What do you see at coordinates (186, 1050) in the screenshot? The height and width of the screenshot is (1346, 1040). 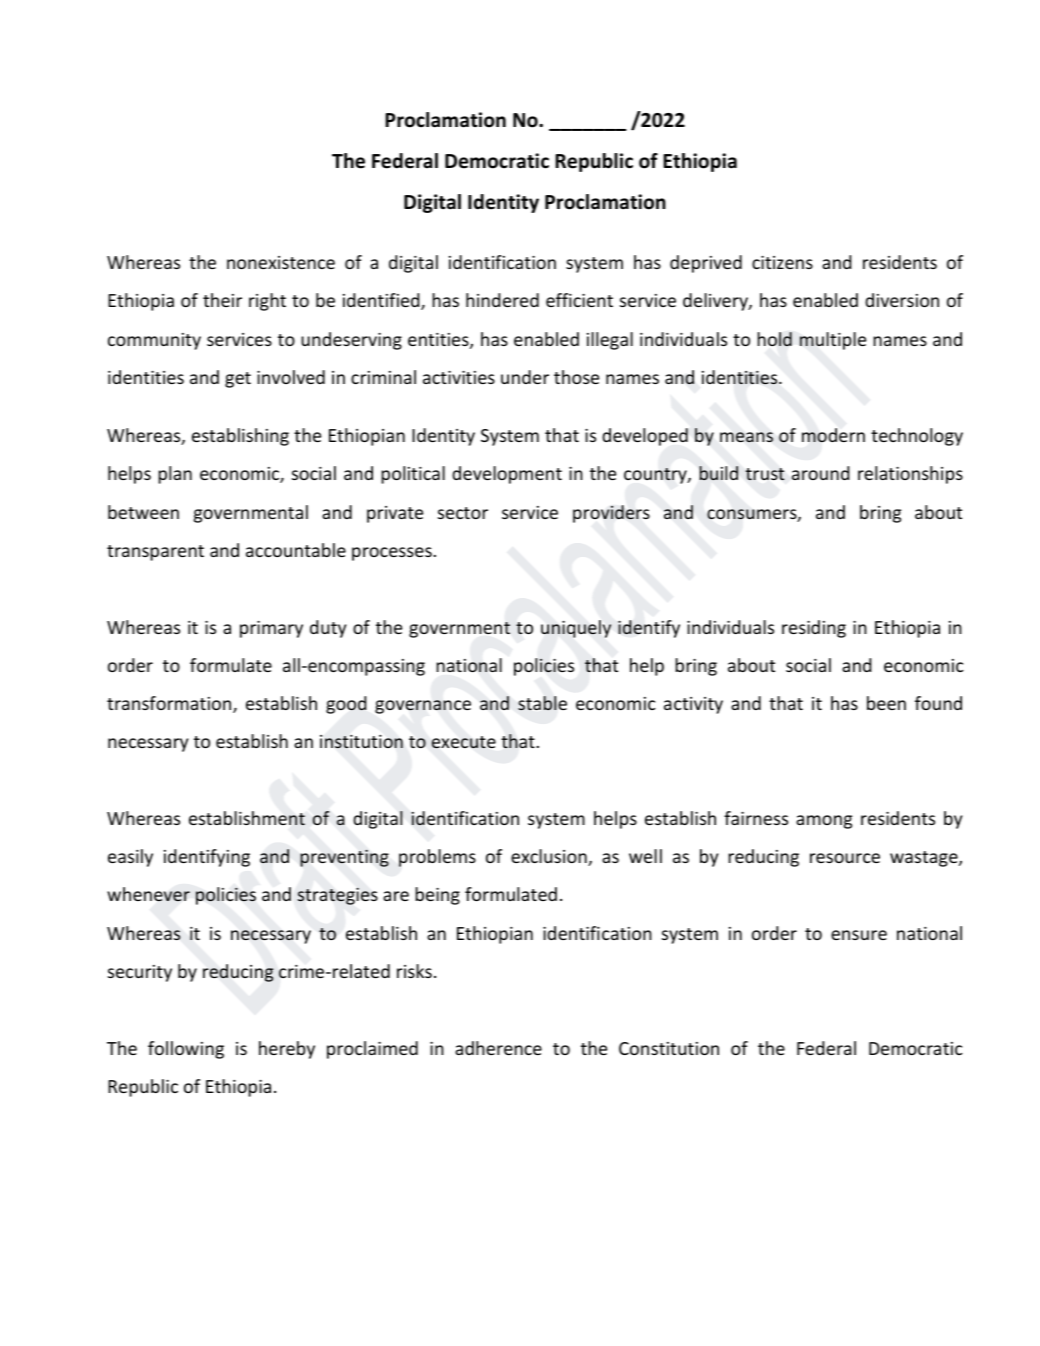 I see `following` at bounding box center [186, 1050].
